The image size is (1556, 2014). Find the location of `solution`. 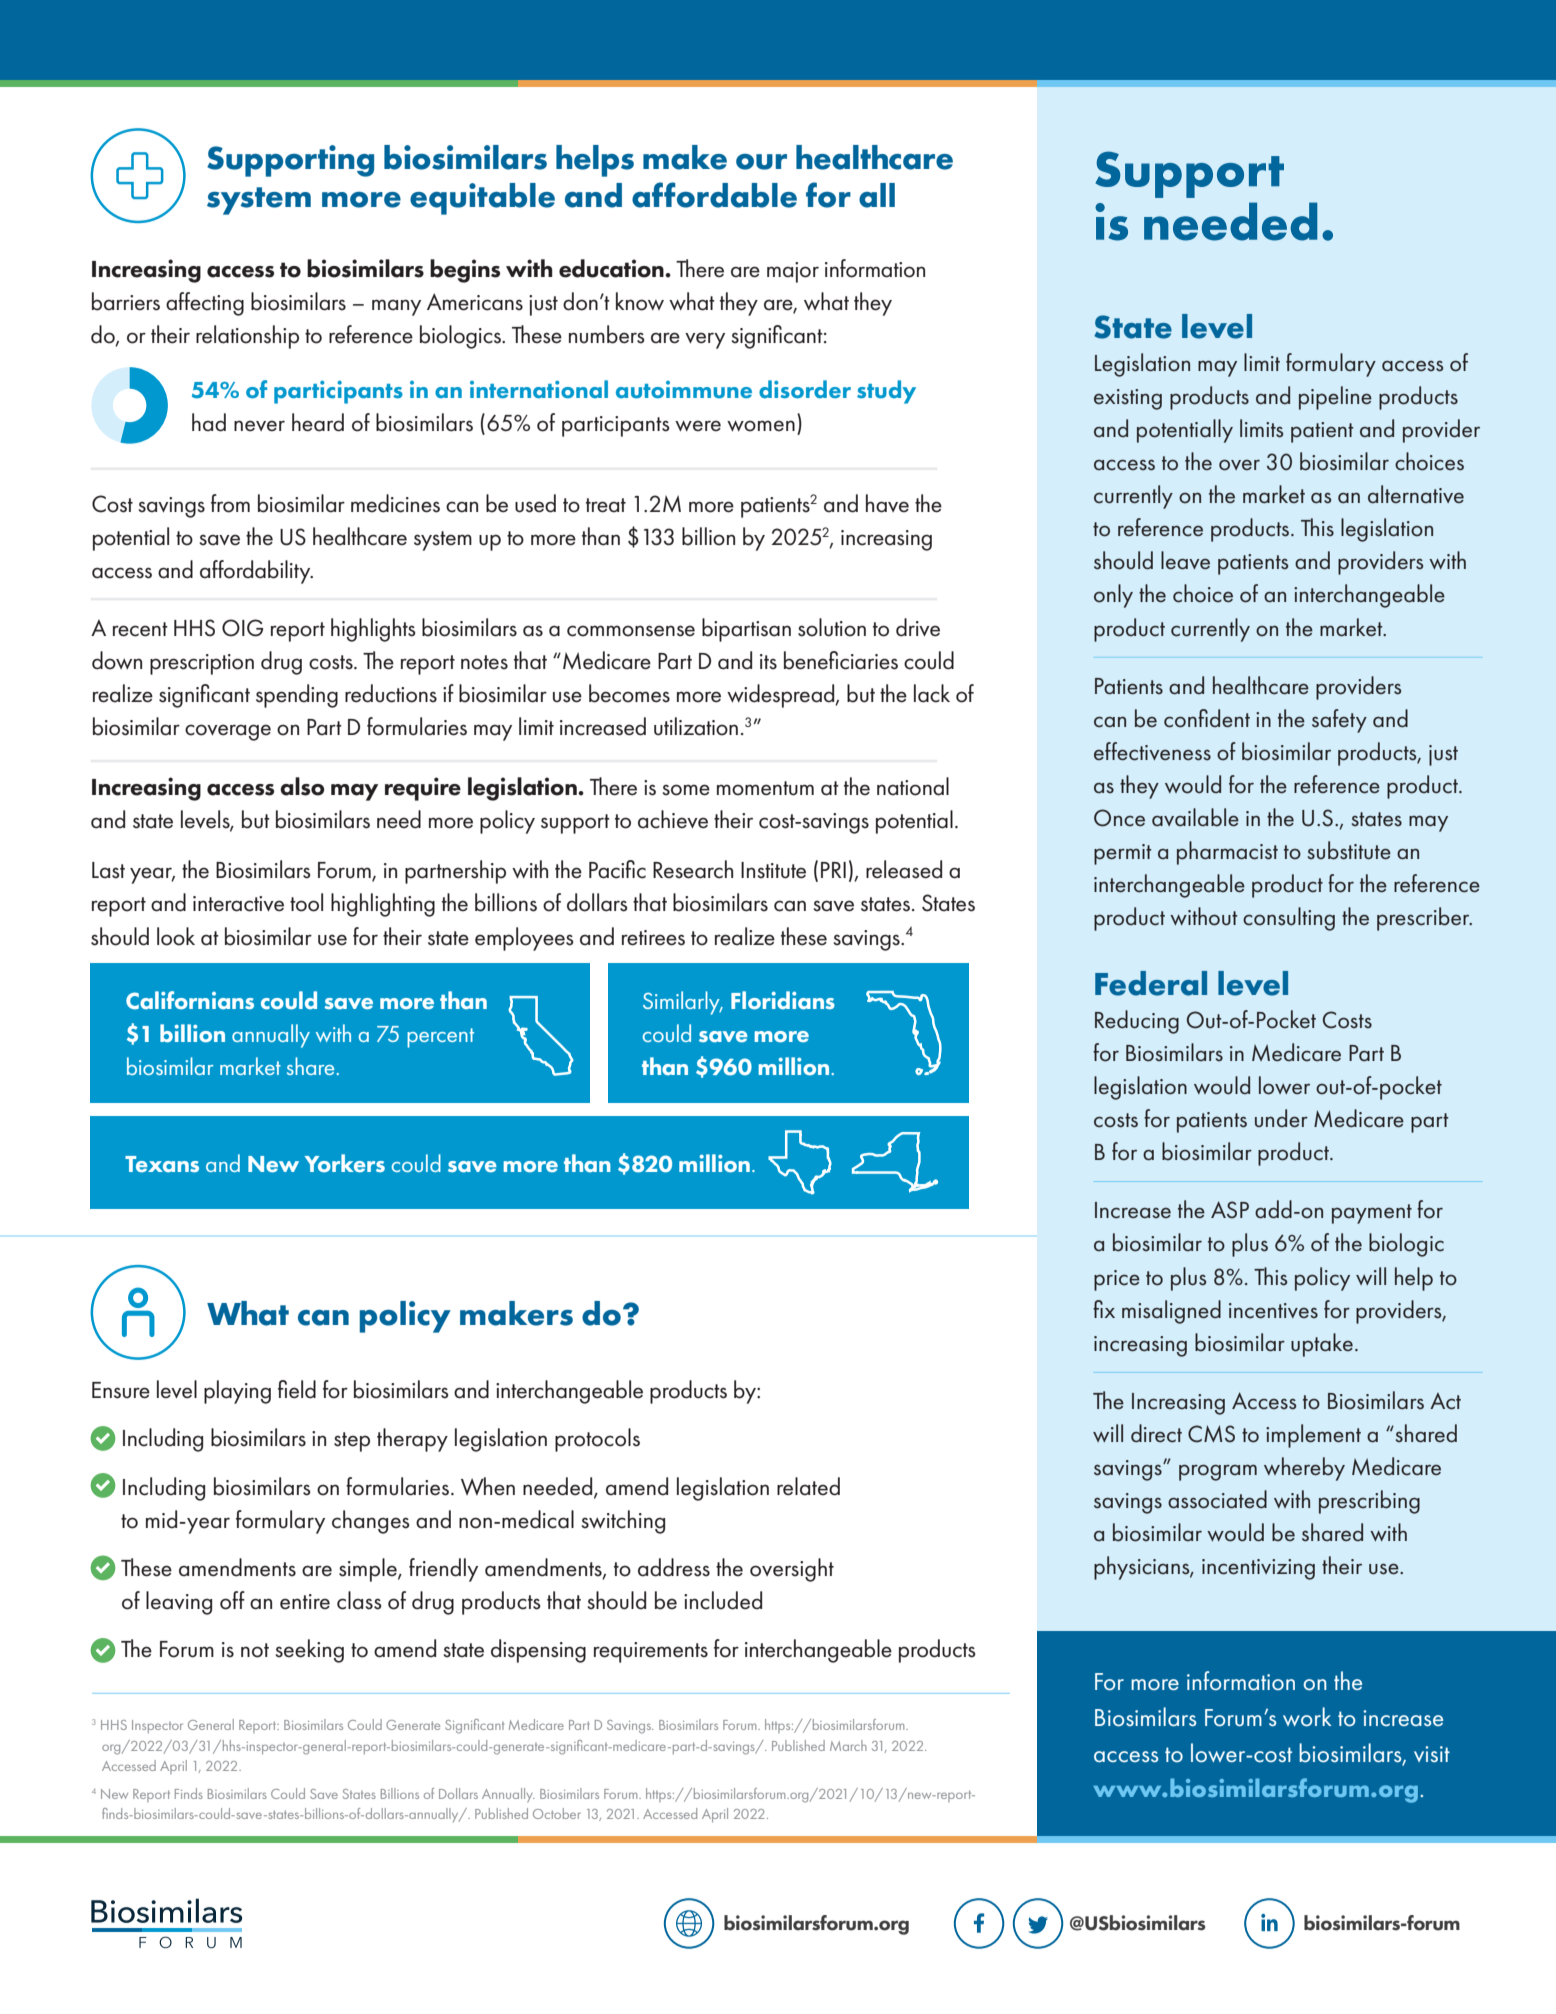

solution is located at coordinates (832, 627).
